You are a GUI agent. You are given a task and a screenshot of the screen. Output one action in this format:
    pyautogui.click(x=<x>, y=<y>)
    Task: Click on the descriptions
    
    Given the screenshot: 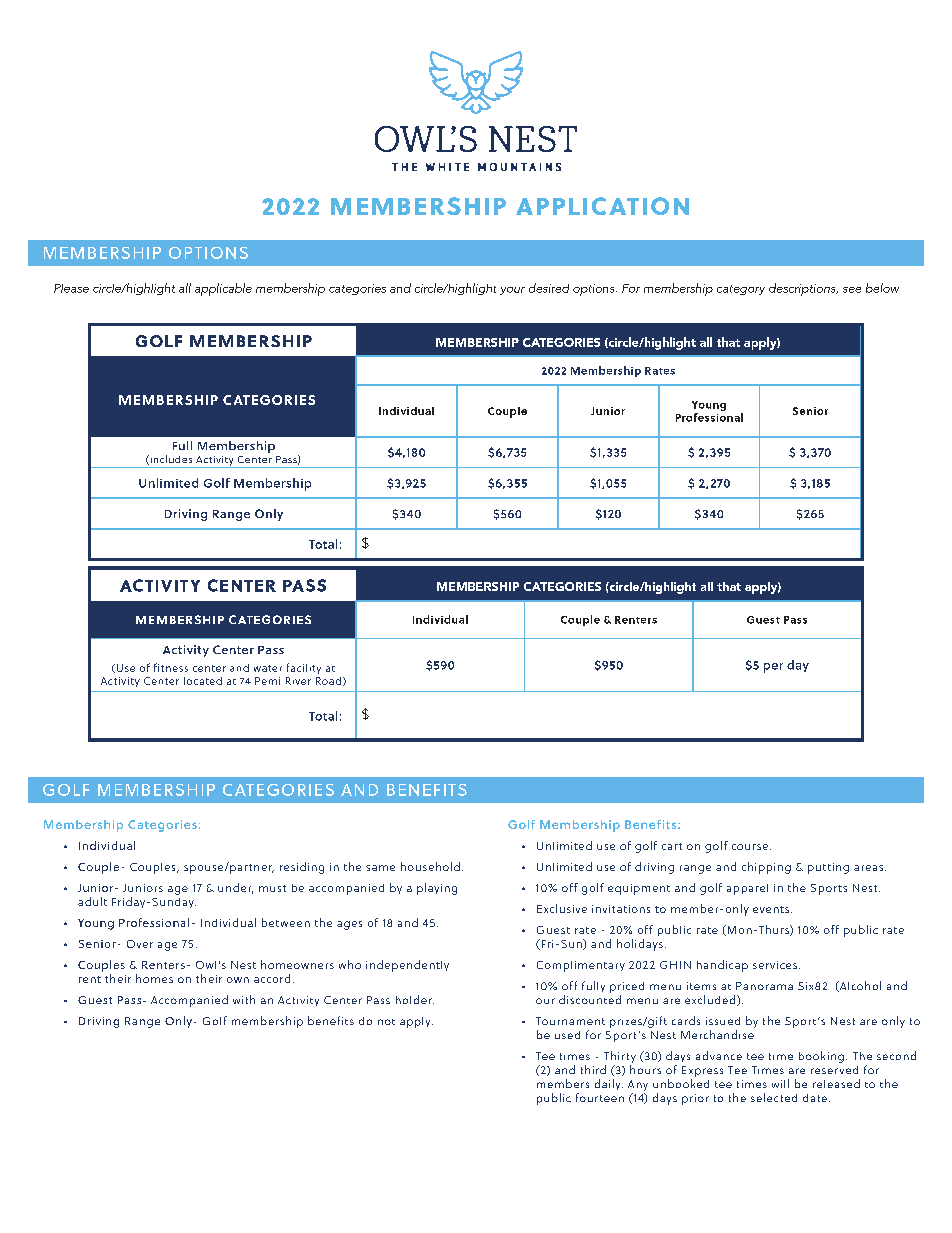 What is the action you would take?
    pyautogui.click(x=803, y=289)
